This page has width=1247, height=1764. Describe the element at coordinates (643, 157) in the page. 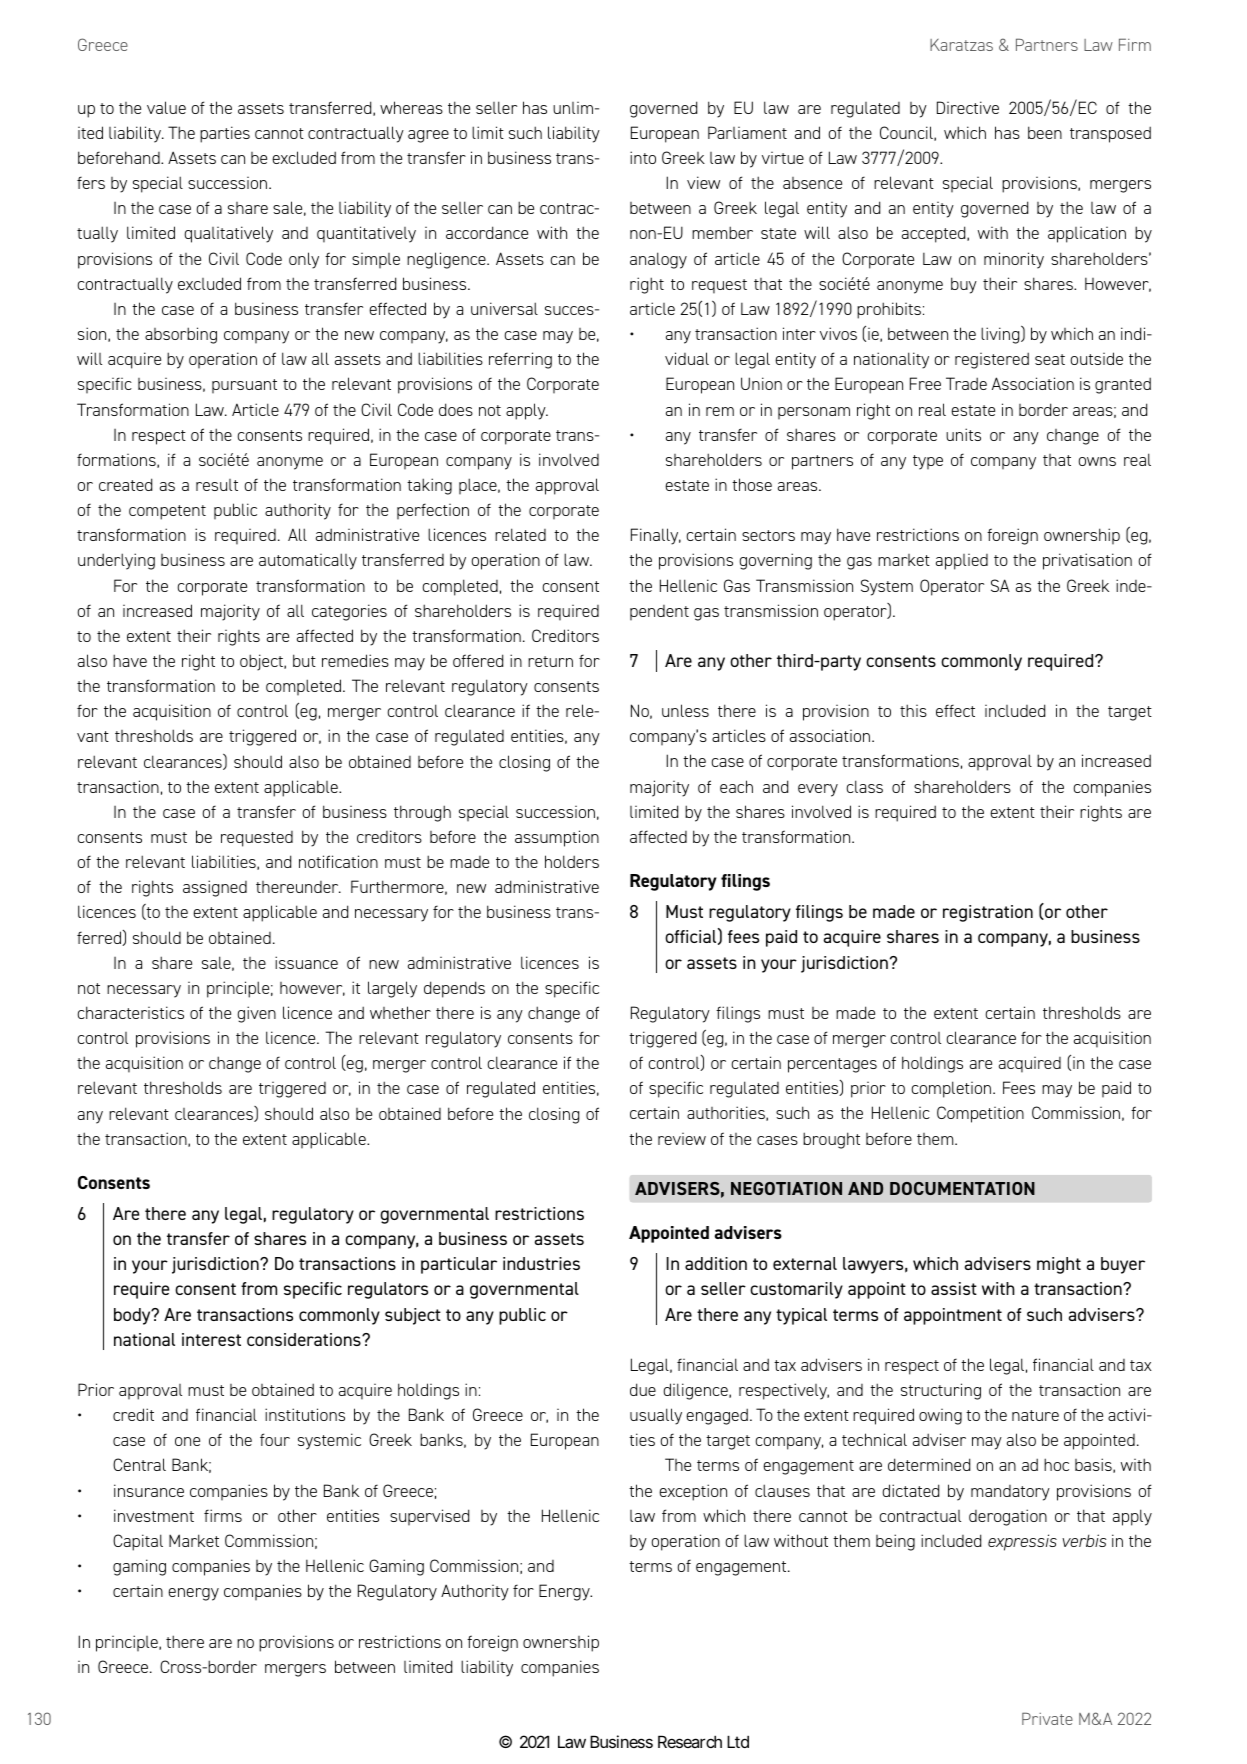

I see `into` at that location.
